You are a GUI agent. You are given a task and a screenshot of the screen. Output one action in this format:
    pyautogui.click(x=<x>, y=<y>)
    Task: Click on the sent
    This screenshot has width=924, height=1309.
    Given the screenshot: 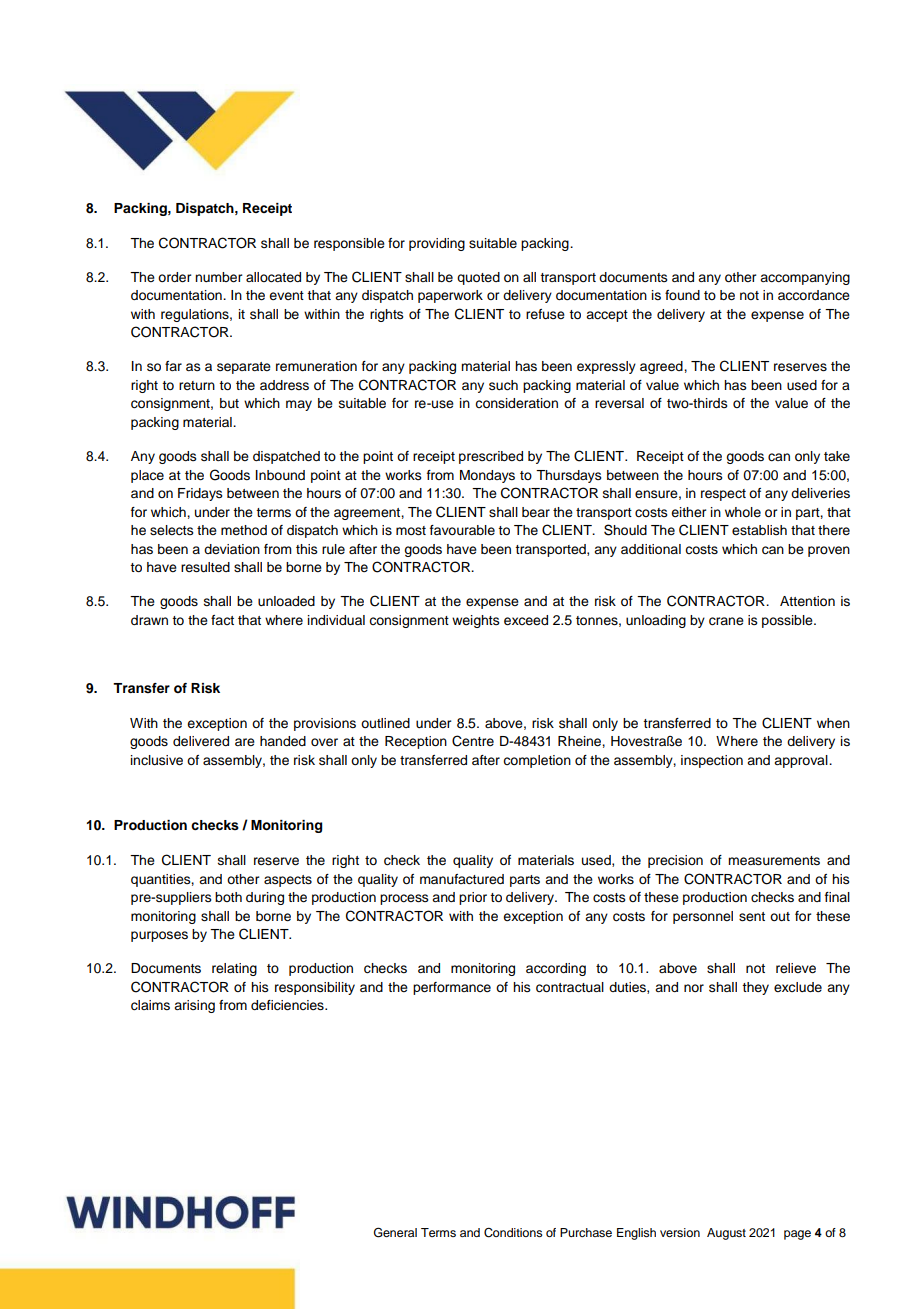 What is the action you would take?
    pyautogui.click(x=752, y=917)
